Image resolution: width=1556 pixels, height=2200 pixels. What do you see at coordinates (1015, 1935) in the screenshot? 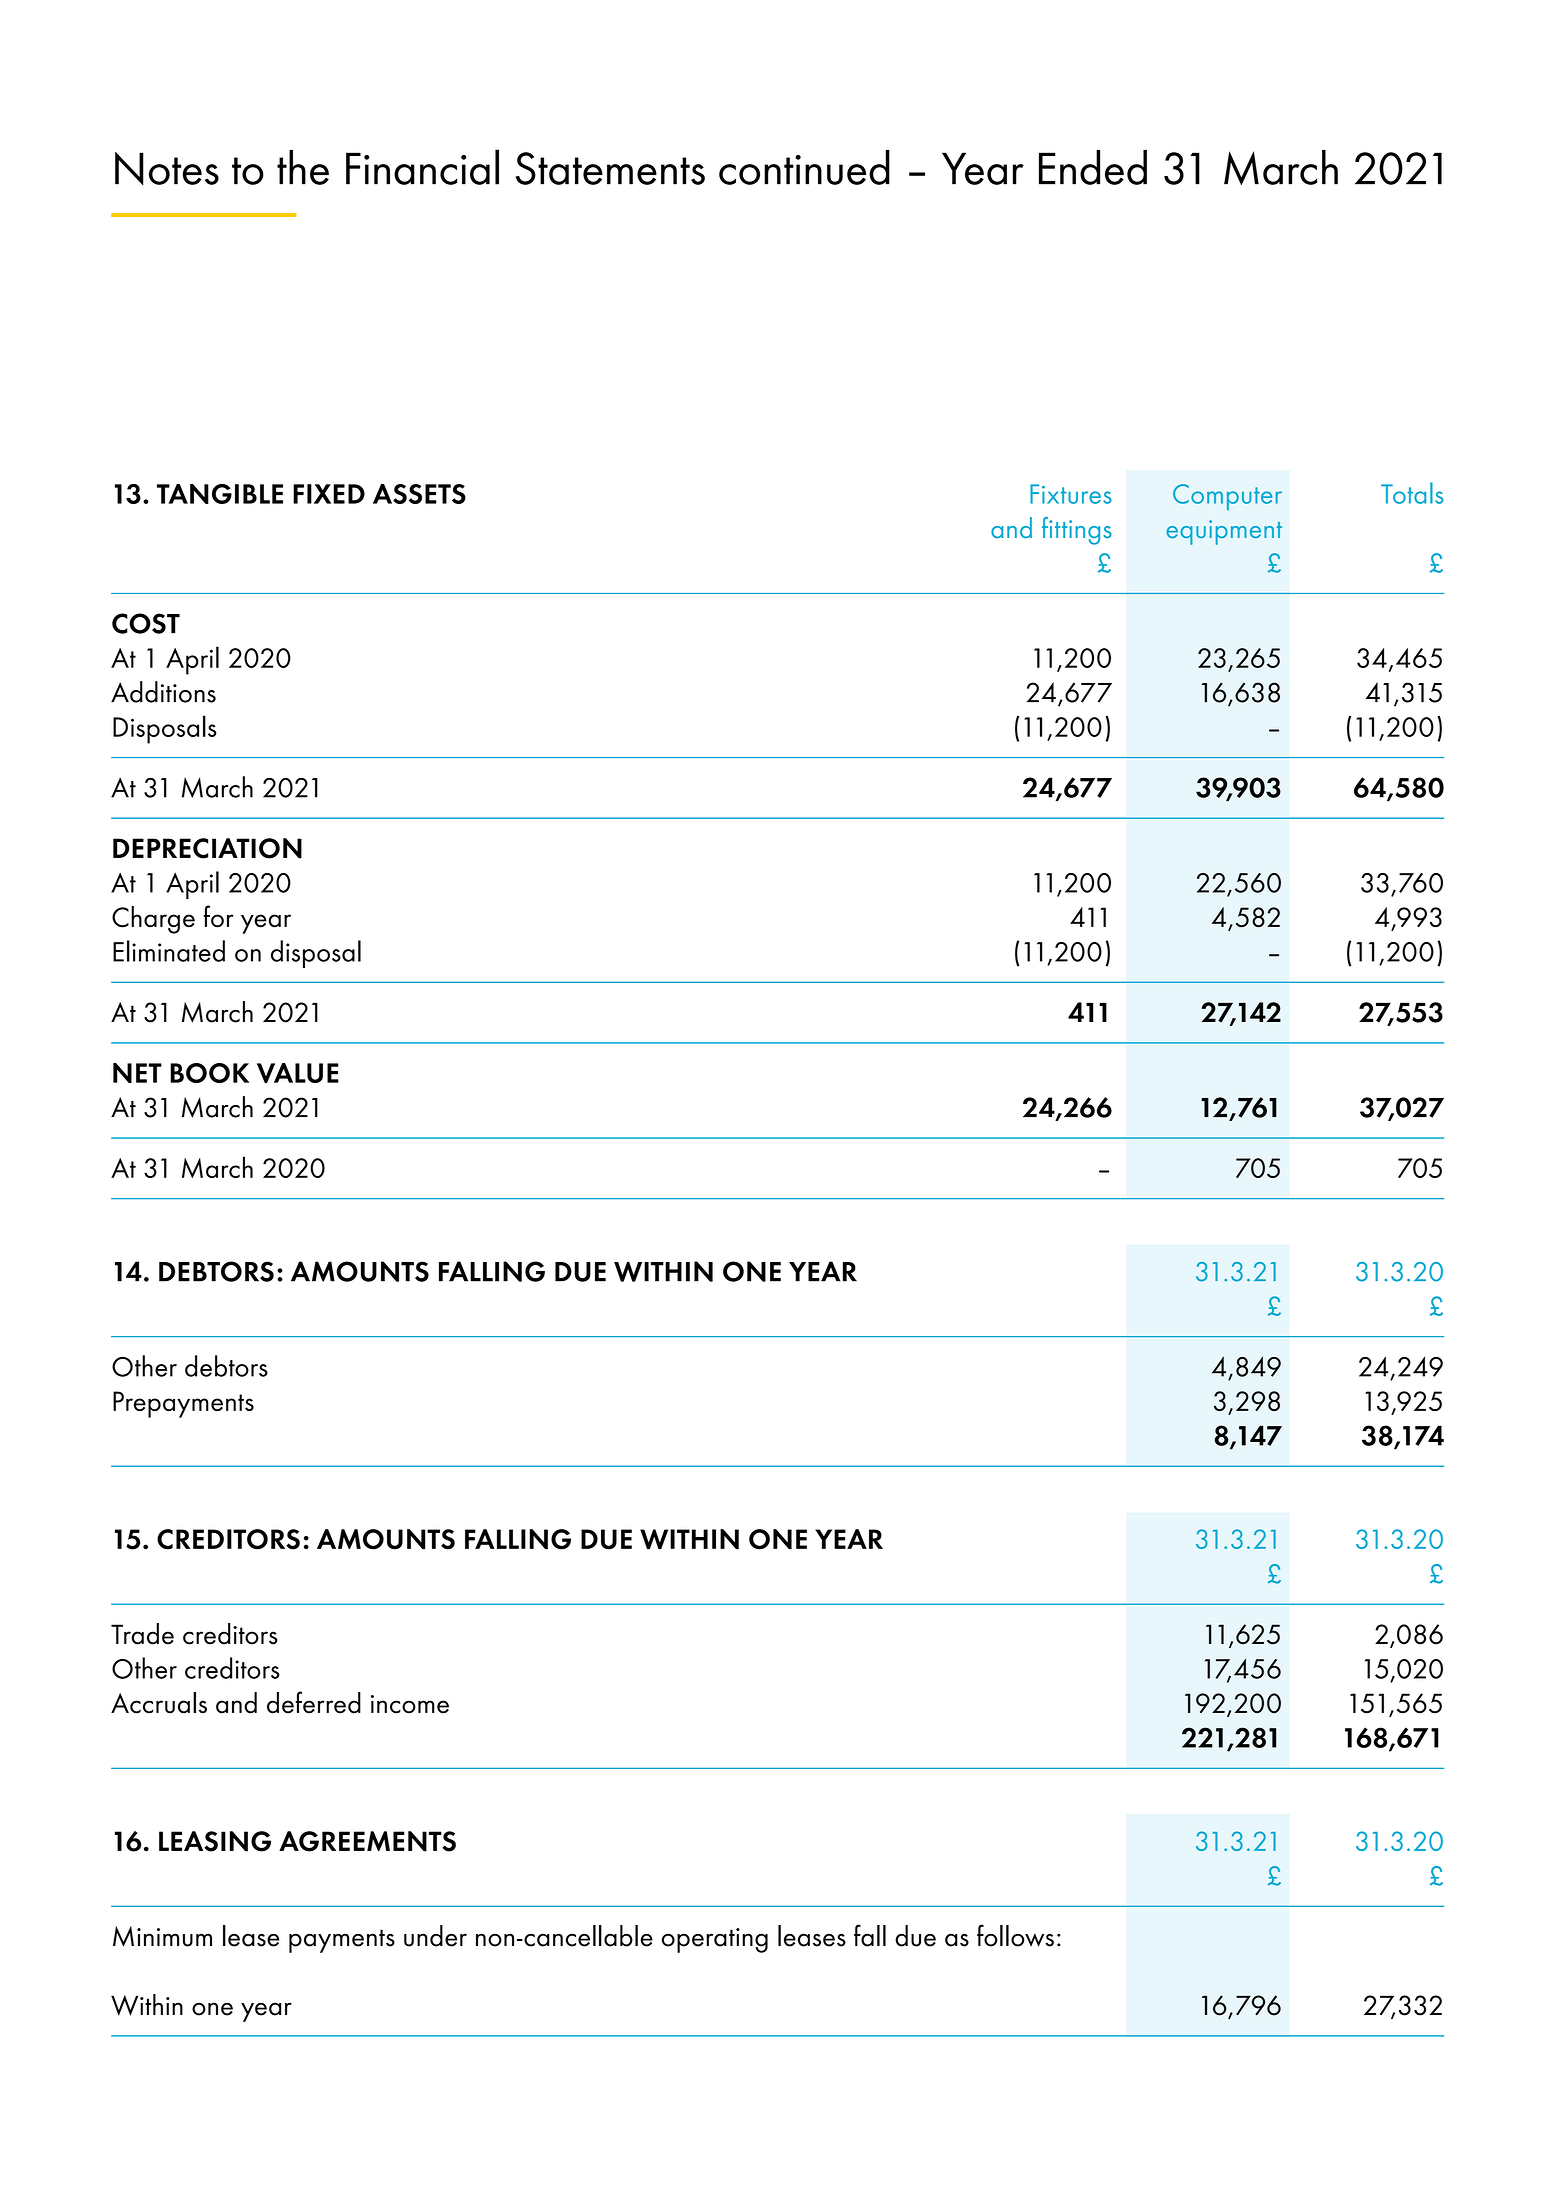
I see `follows` at bounding box center [1015, 1935].
